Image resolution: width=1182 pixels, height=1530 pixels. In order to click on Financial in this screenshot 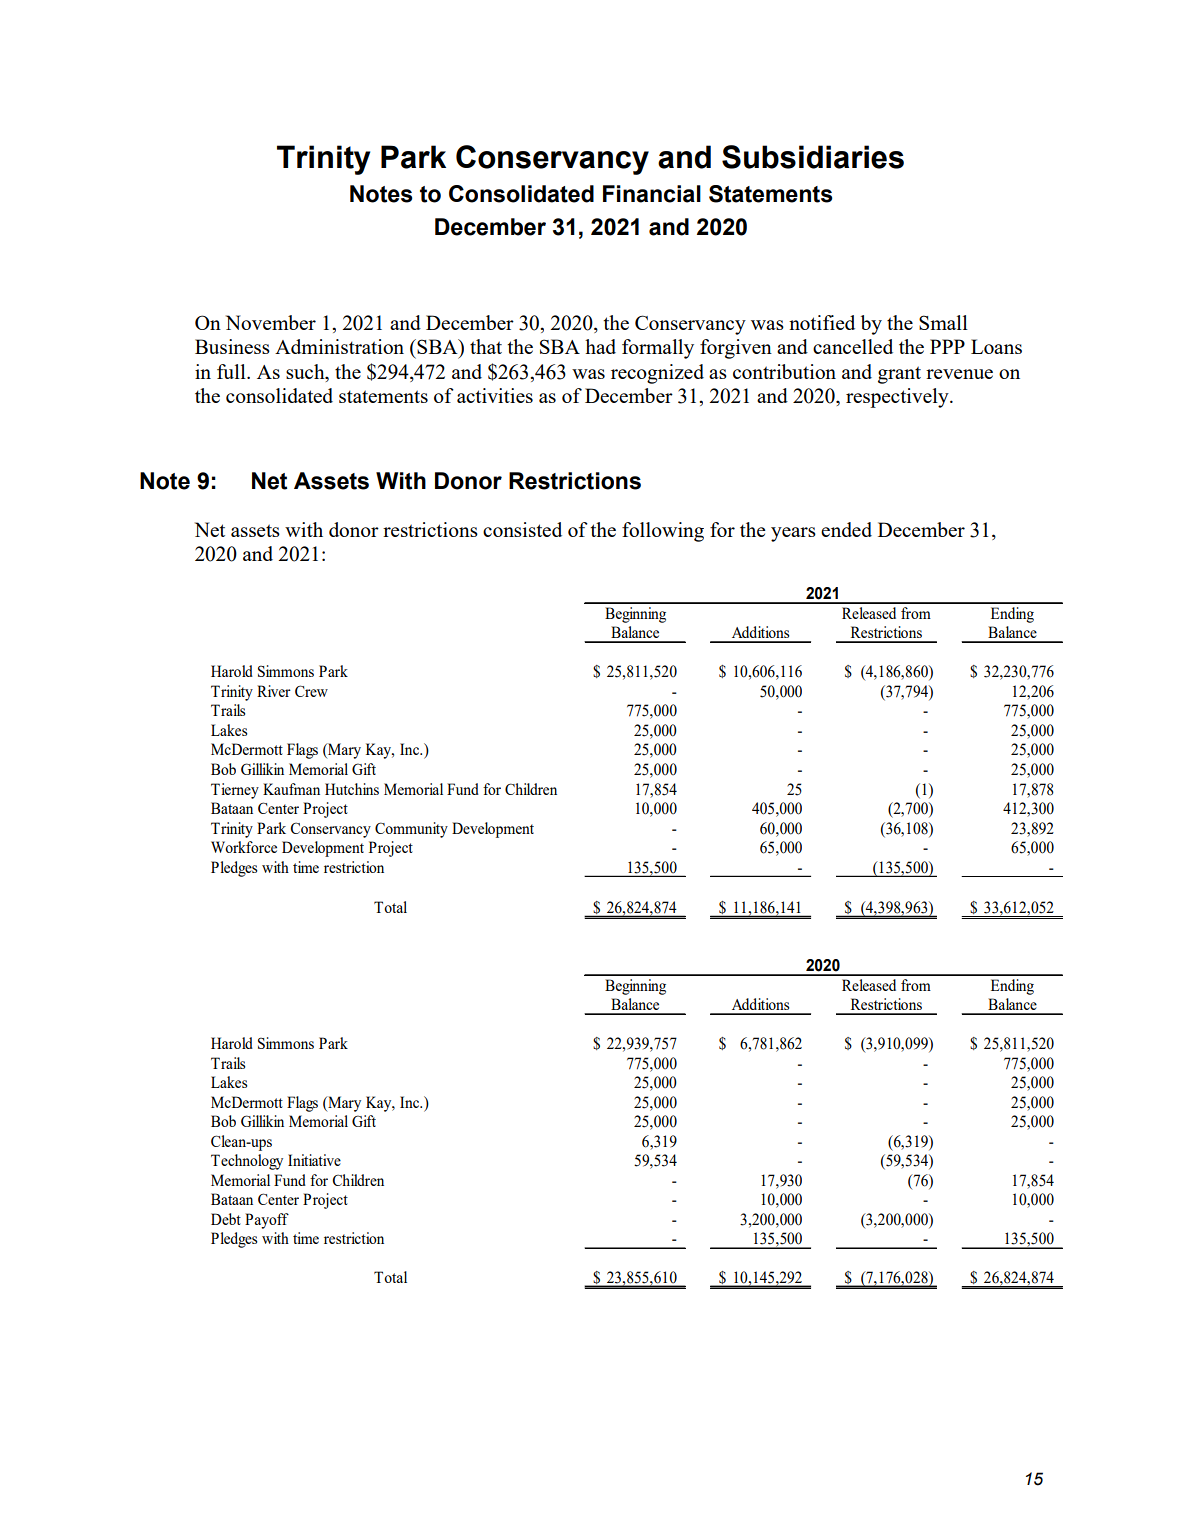, I will do `click(652, 194)`.
